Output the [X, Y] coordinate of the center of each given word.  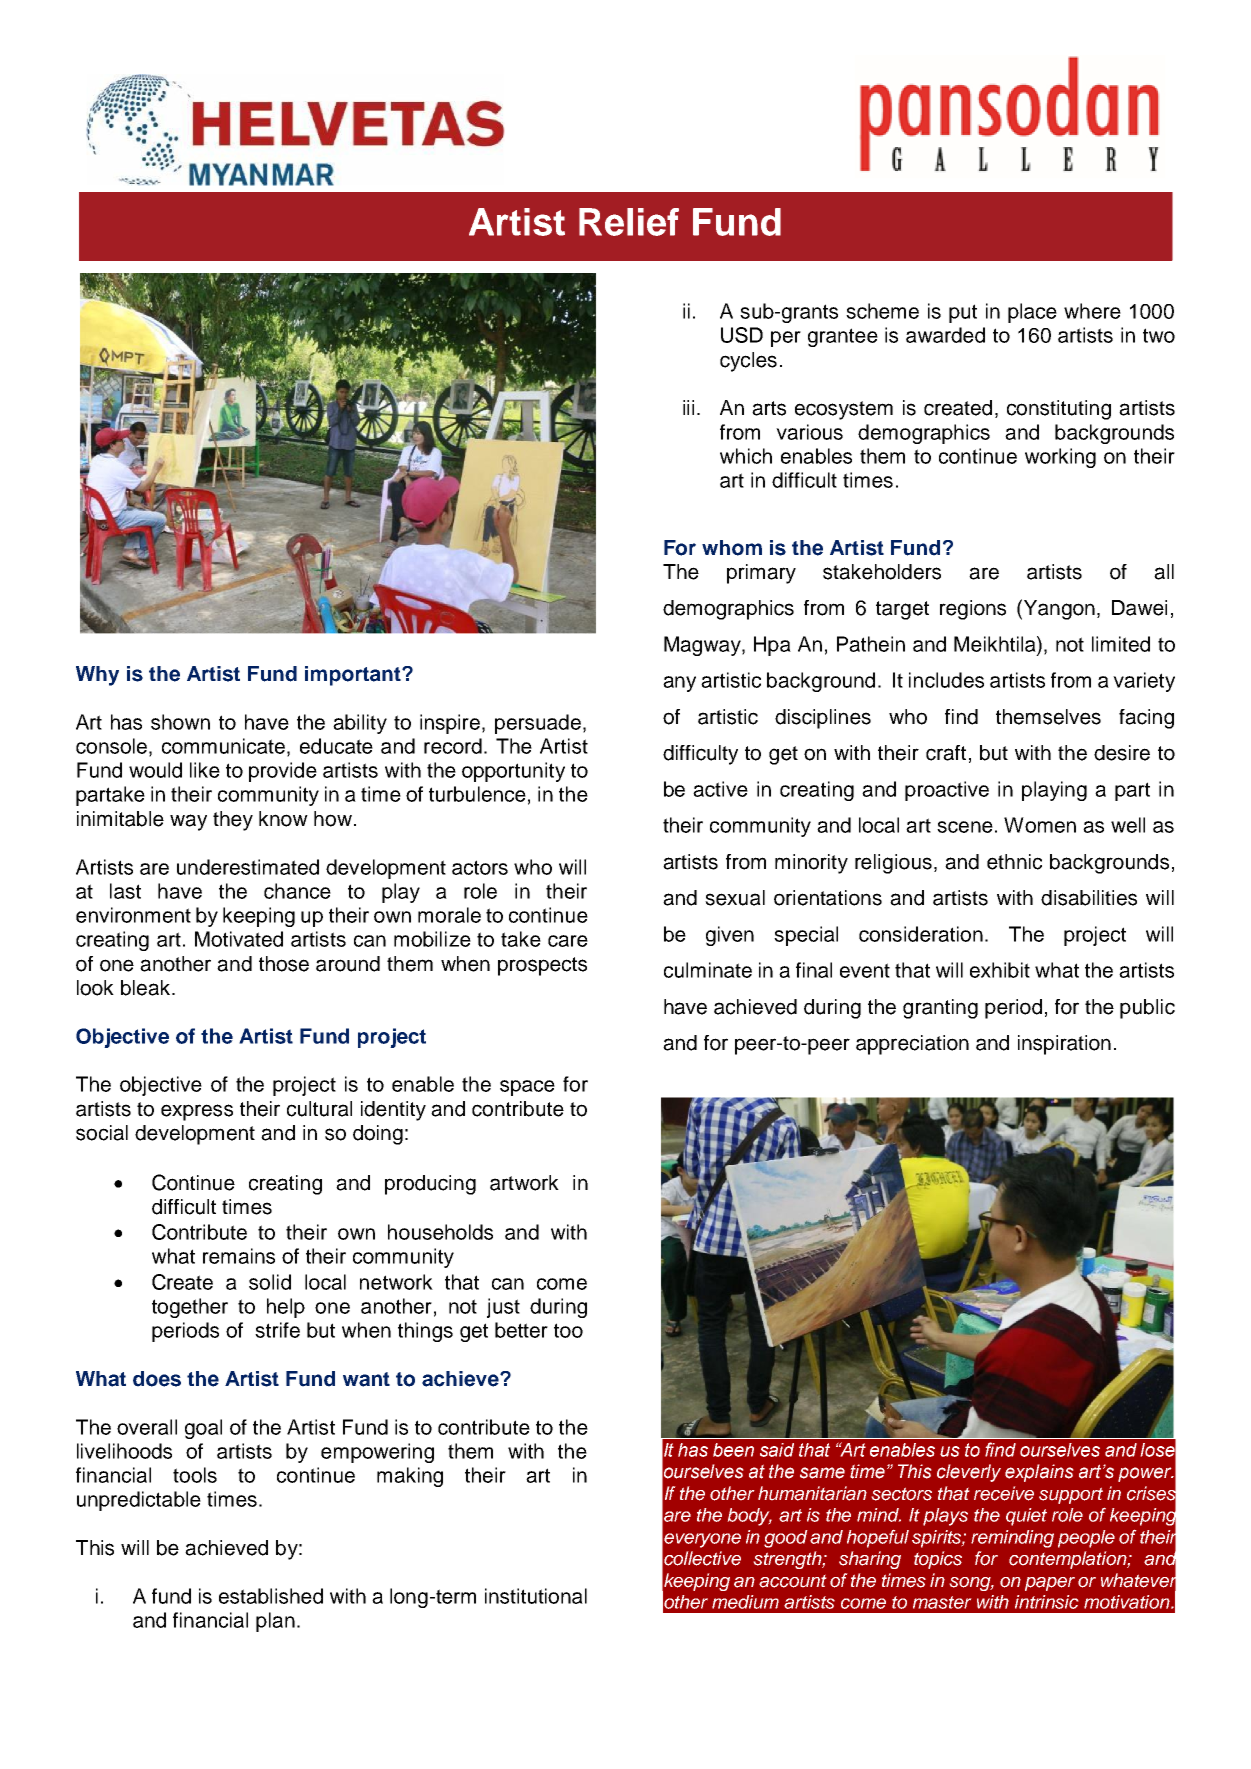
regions [973, 610]
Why [97, 676]
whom [732, 548]
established [271, 1596]
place [1032, 313]
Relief [629, 222]
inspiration [1064, 1045]
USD [742, 335]
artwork [524, 1183]
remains [239, 1256]
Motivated [239, 939]
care [568, 941]
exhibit [1000, 970]
